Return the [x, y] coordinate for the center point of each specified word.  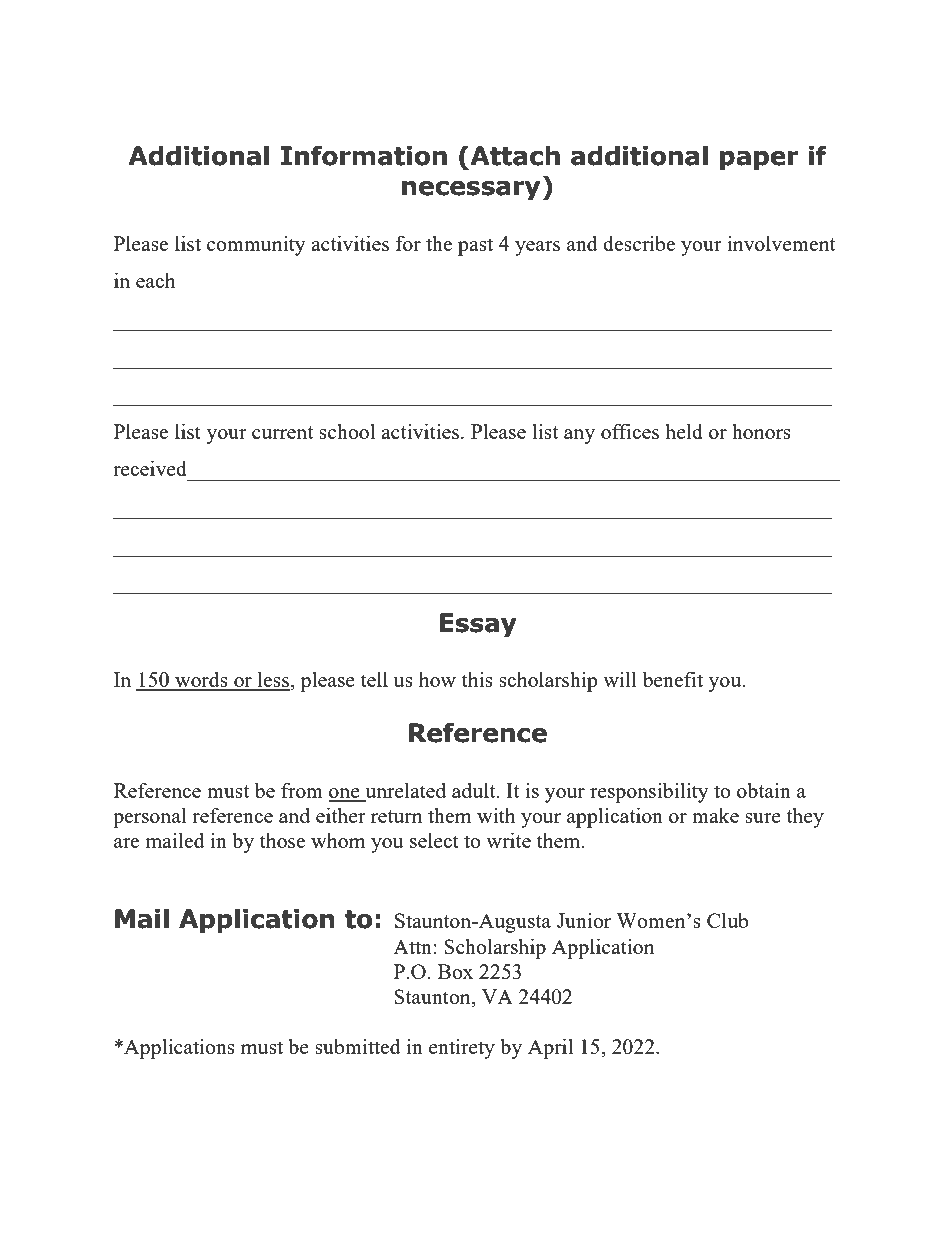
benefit [673, 679]
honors [761, 431]
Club [727, 920]
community [256, 246]
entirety [462, 1049]
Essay [478, 625]
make [715, 815]
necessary [472, 190]
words [201, 681]
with [496, 815]
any [579, 436]
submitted [358, 1046]
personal [150, 818]
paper [759, 160]
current [282, 432]
